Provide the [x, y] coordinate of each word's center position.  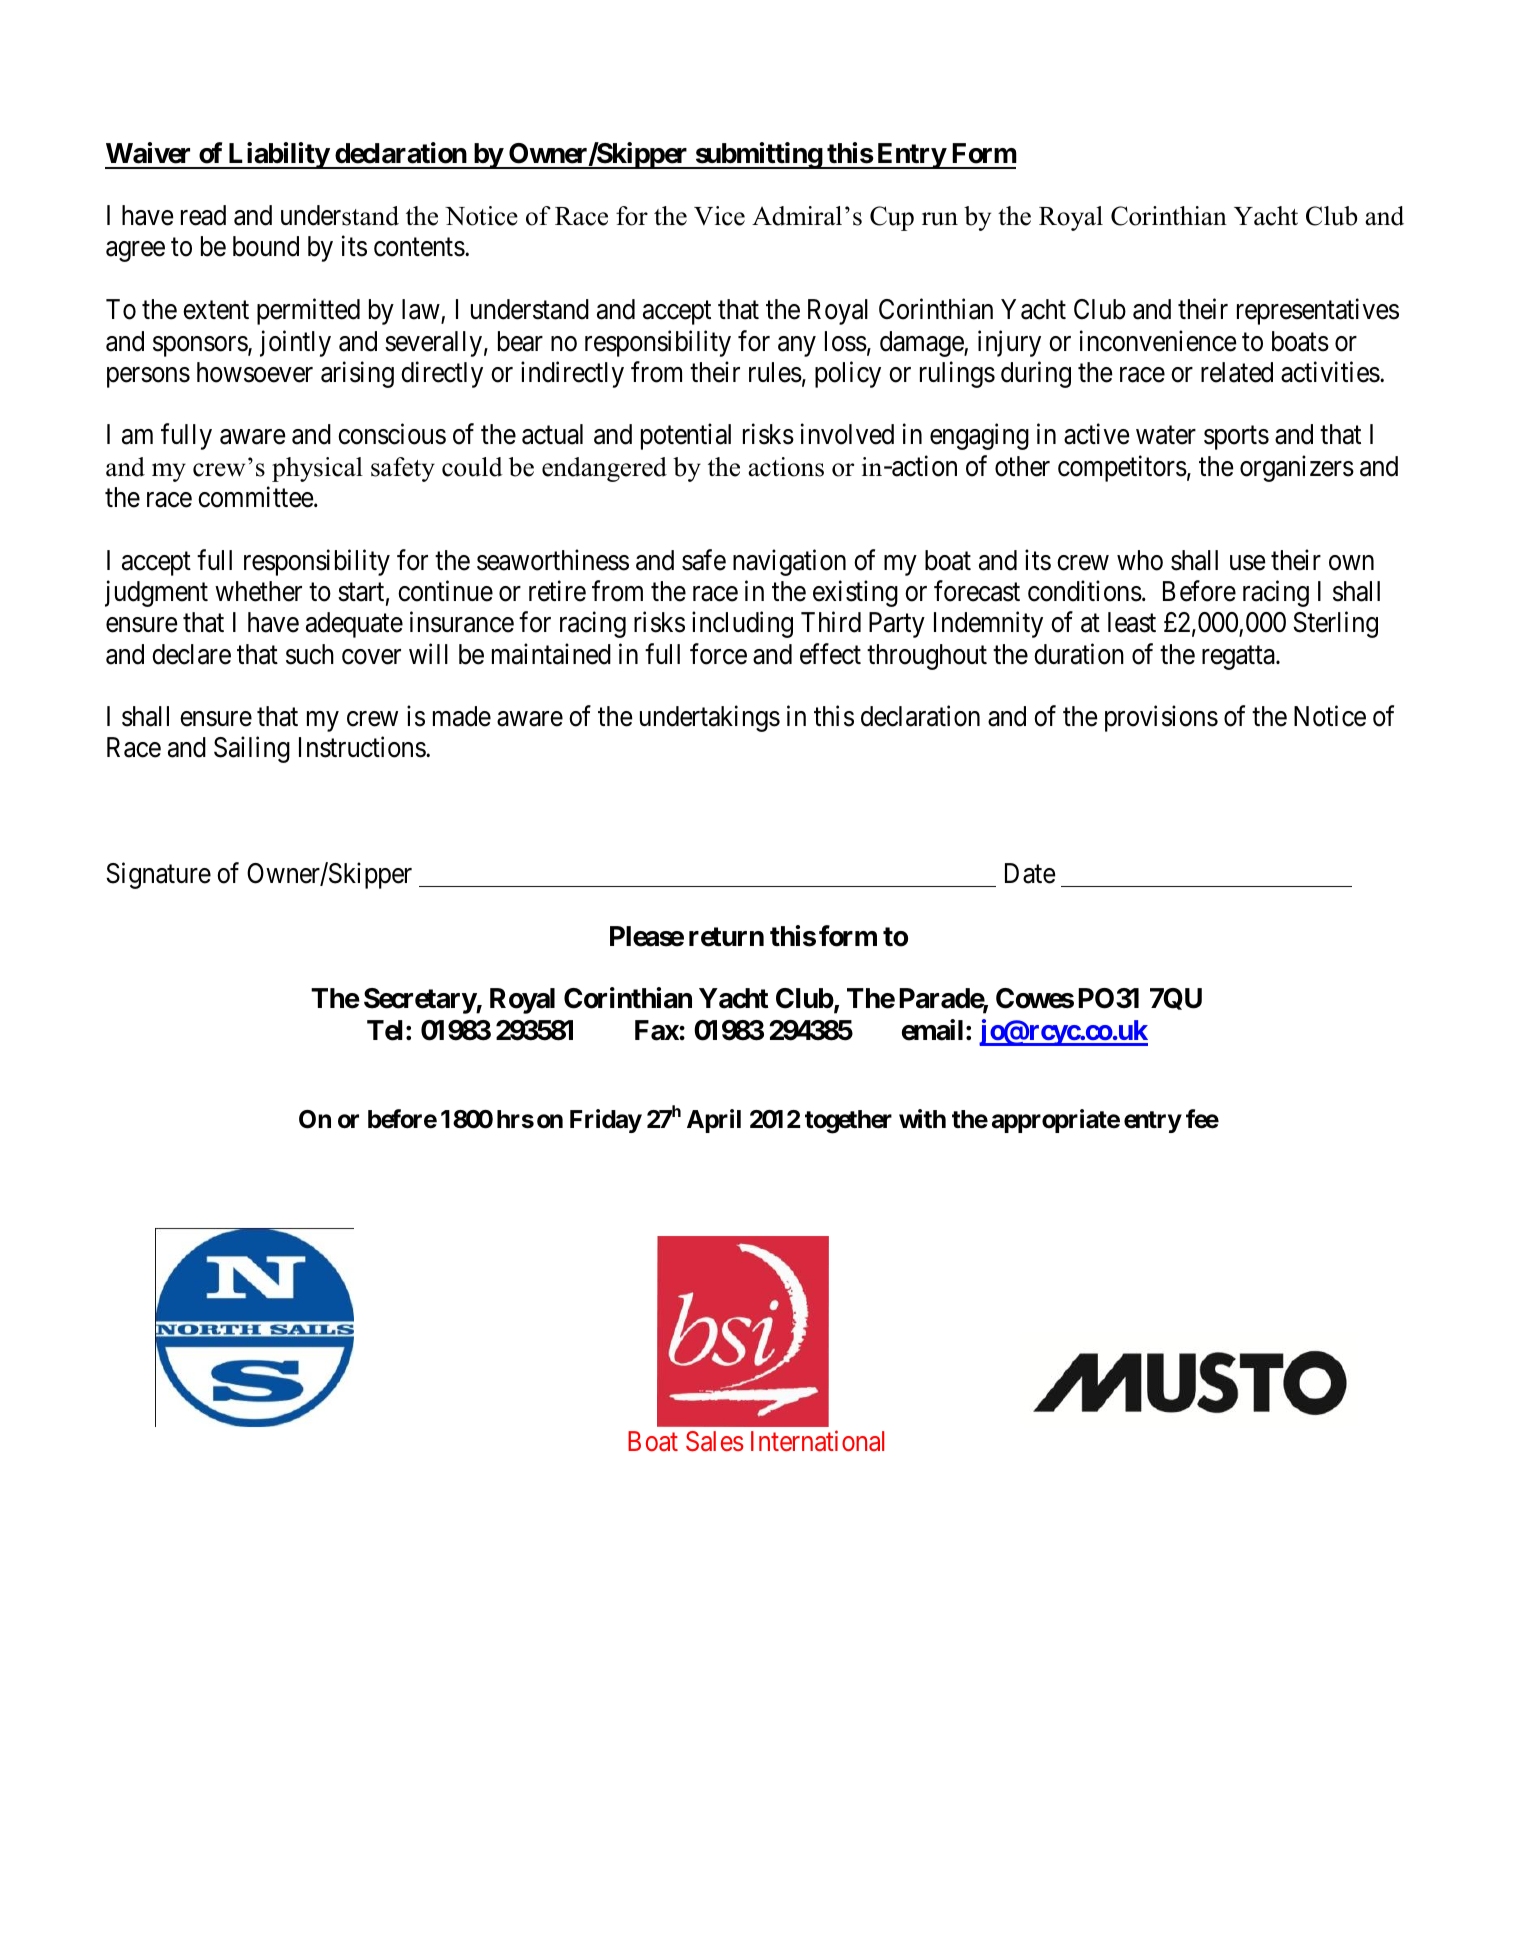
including [742, 625]
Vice [719, 216]
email [932, 1030]
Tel [385, 1030]
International [817, 1441]
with [922, 1118]
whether [258, 591]
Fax [657, 1030]
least [1132, 622]
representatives [1318, 311]
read [203, 215]
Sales [715, 1441]
